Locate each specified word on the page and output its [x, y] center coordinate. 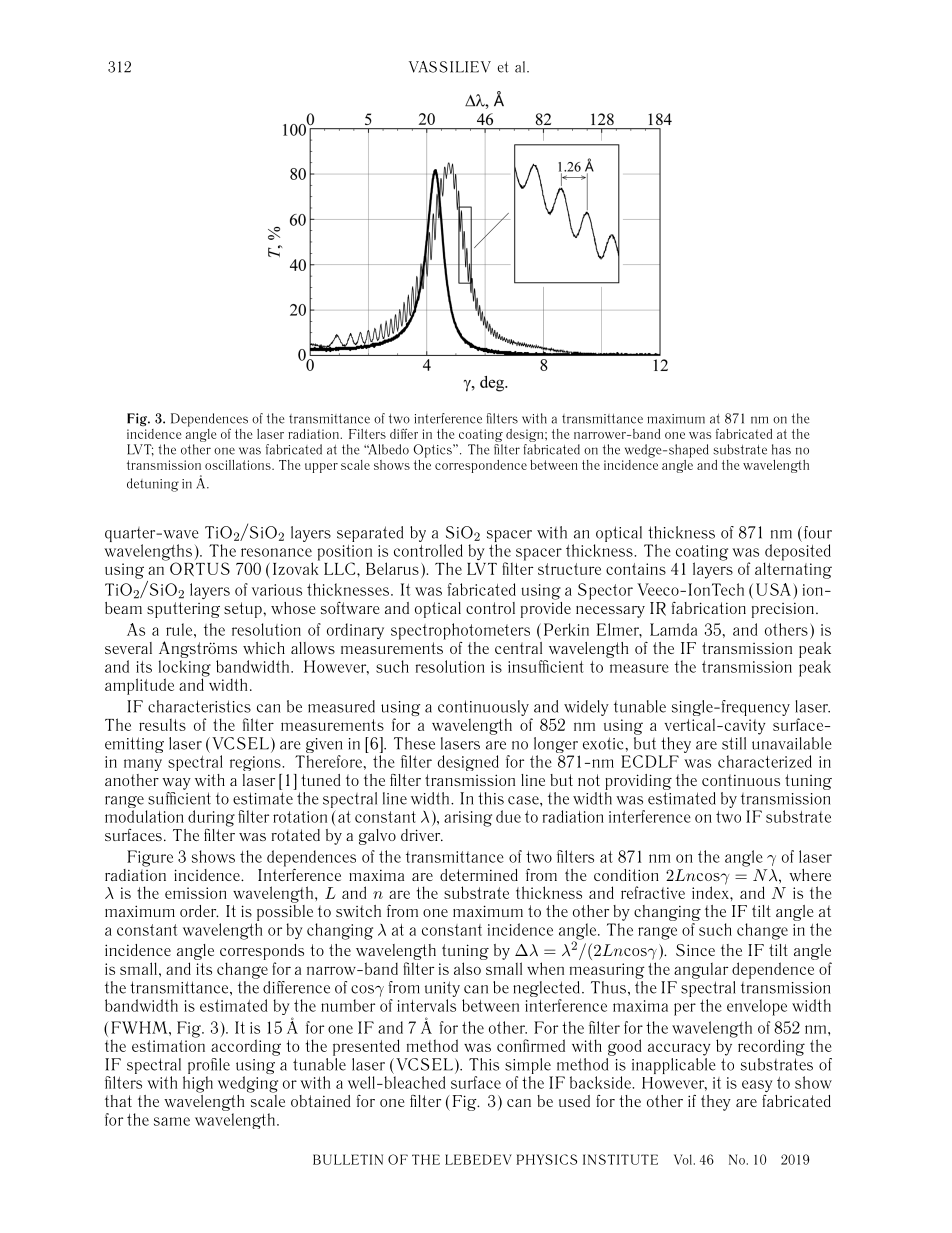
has [781, 449]
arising [468, 819]
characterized [765, 761]
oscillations [239, 465]
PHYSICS [546, 1159]
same [172, 1121]
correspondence [481, 466]
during [211, 818]
